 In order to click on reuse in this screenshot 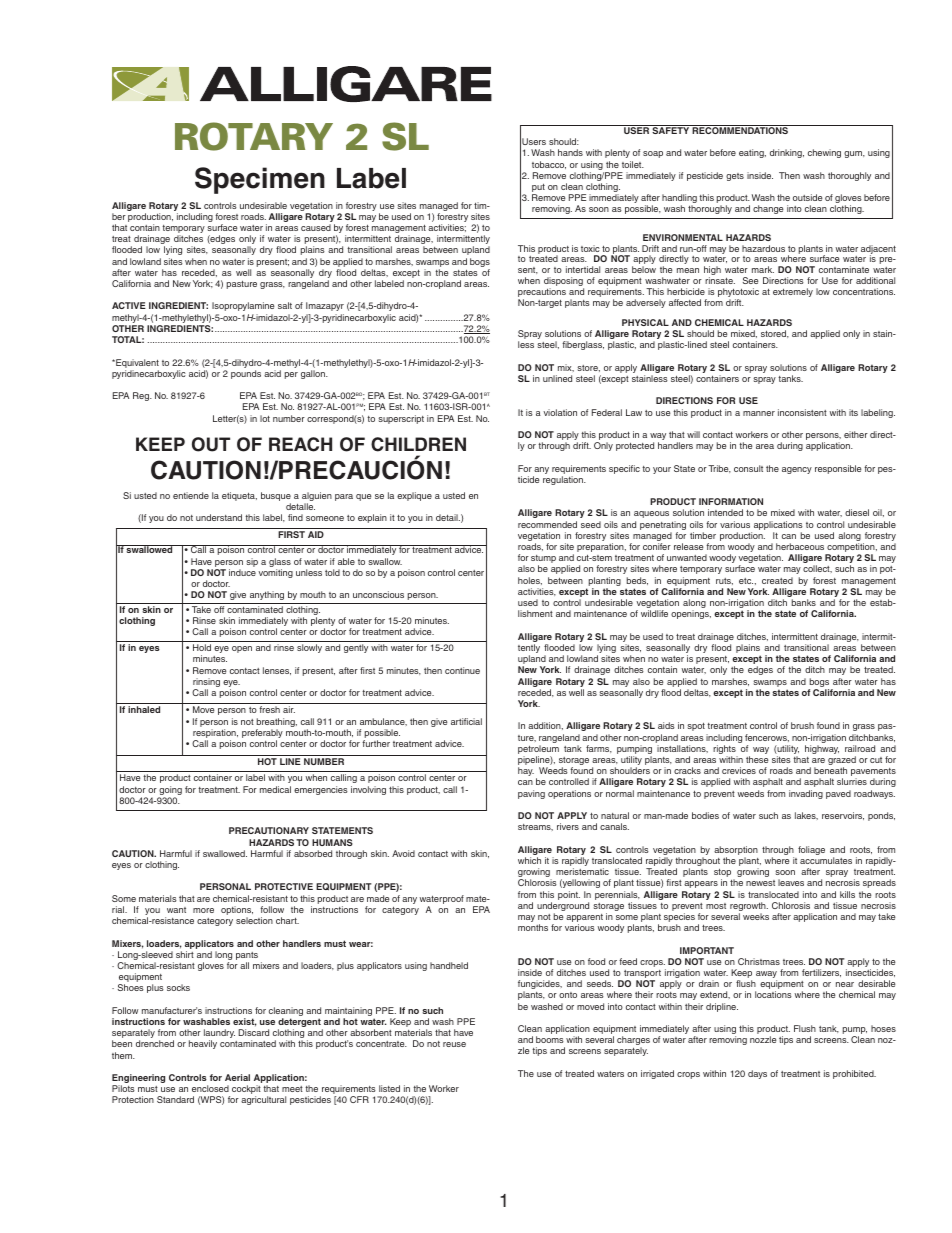, I will do `click(454, 1044)`.
